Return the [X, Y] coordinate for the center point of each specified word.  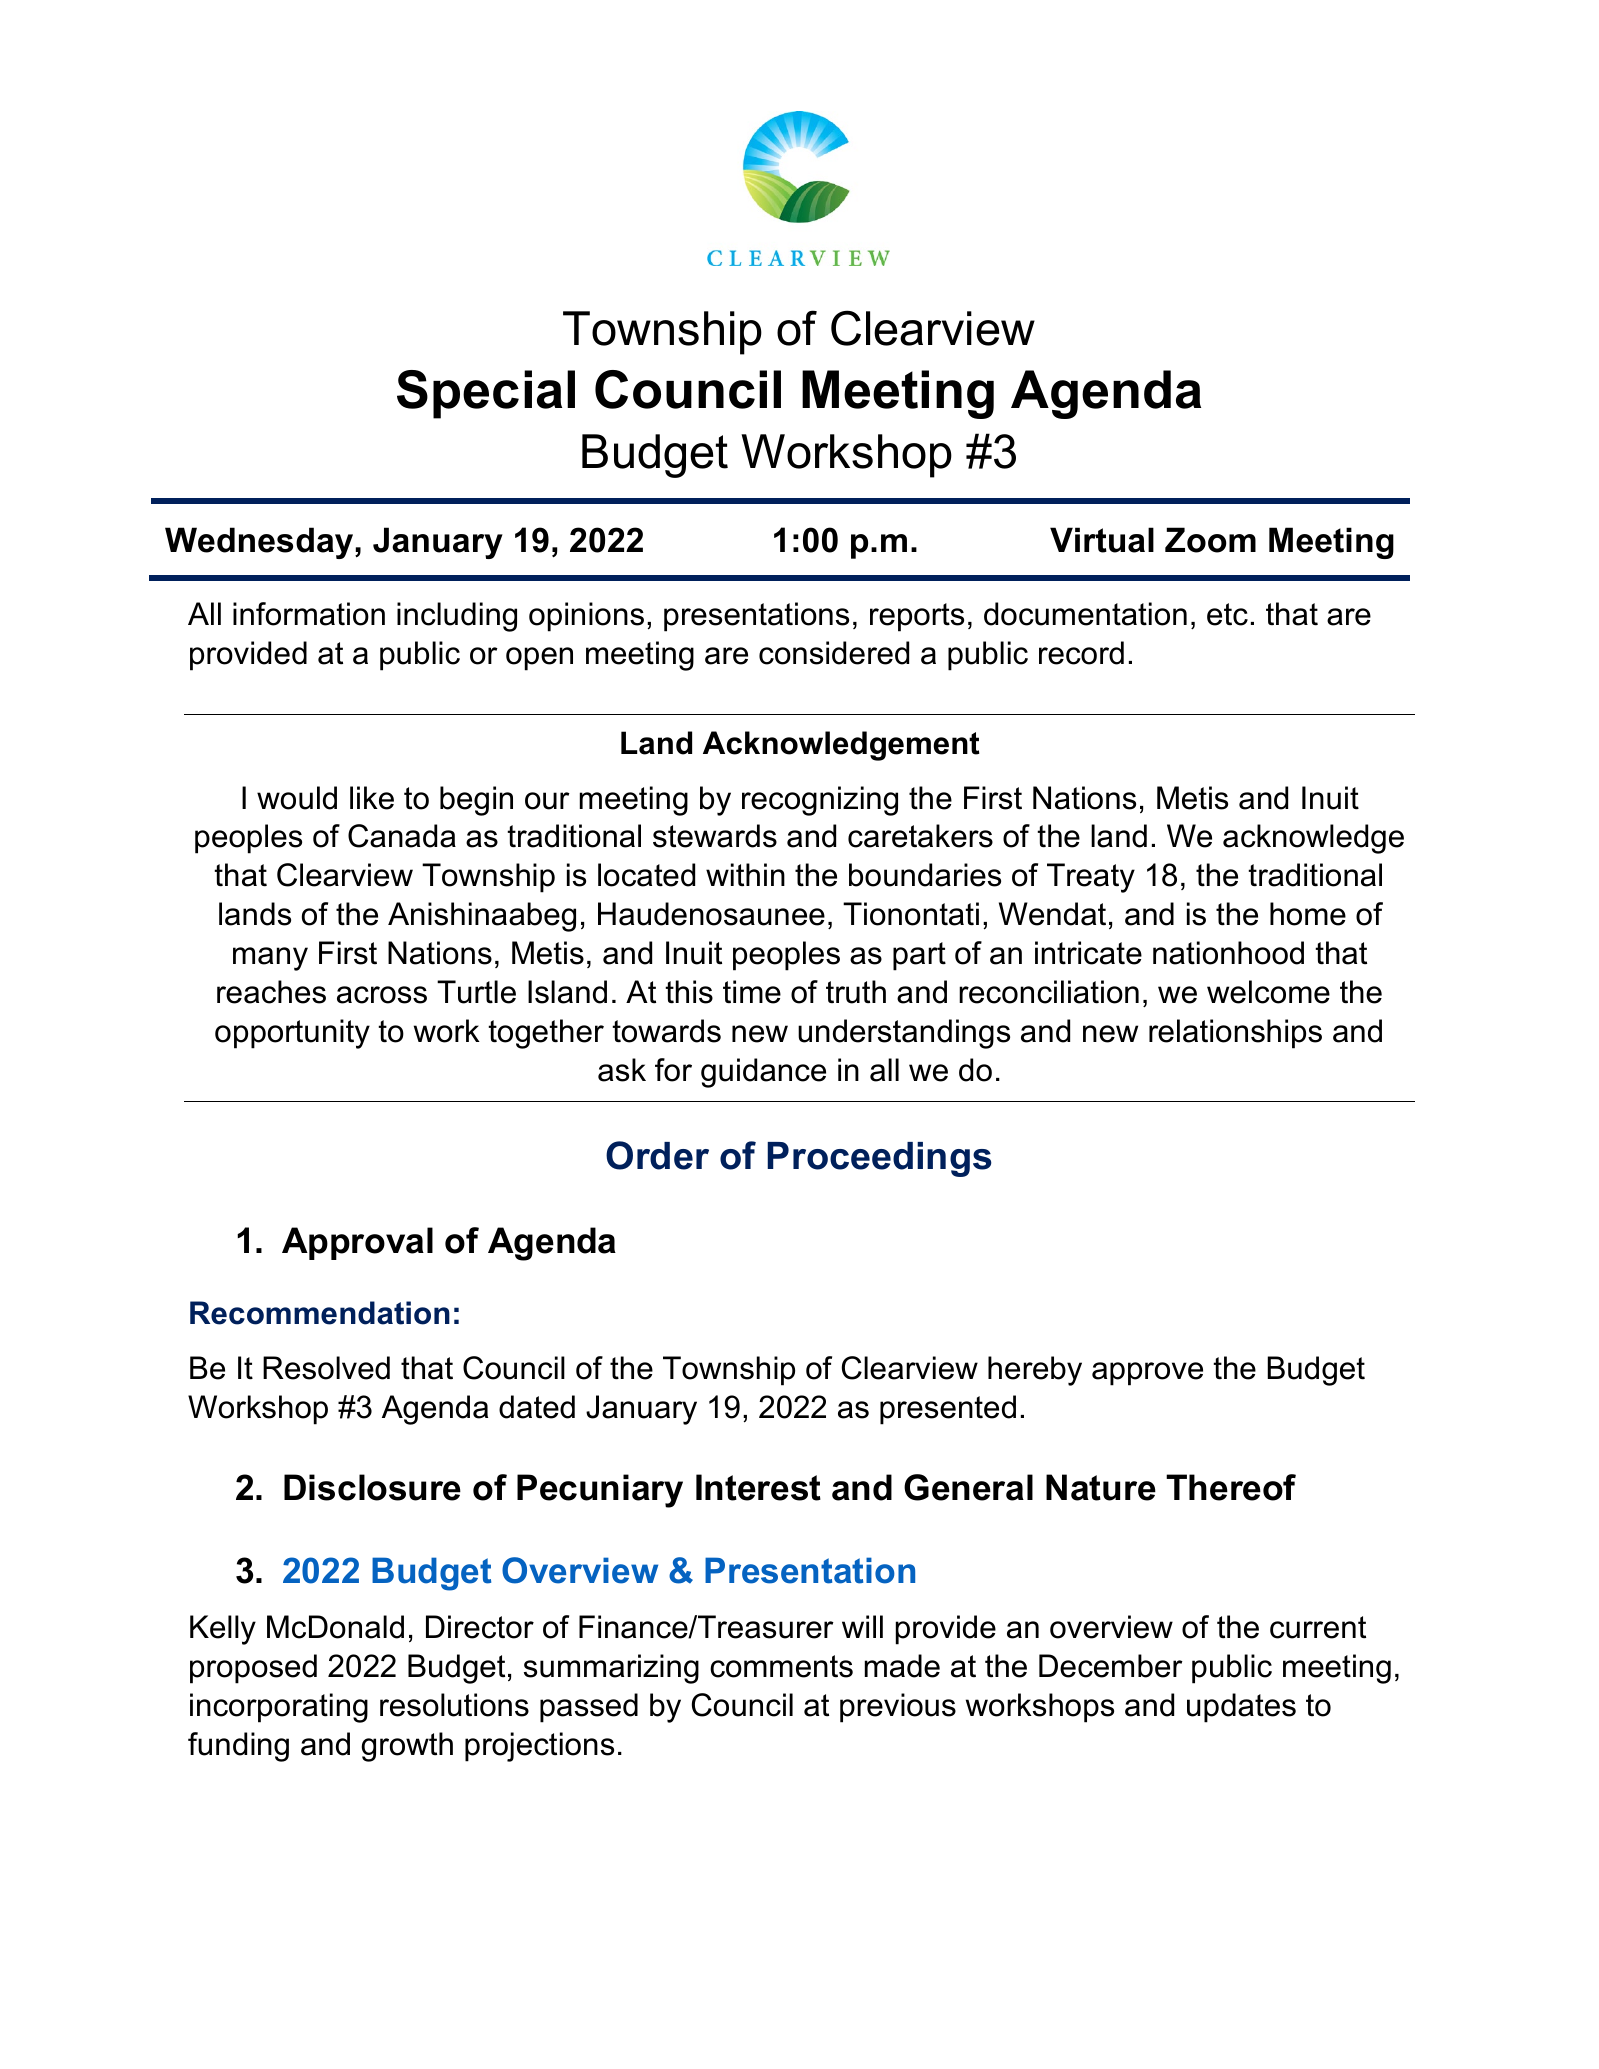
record [1081, 653]
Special [486, 394]
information [309, 614]
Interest [758, 1487]
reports [917, 617]
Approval [357, 1243]
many [270, 959]
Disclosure [372, 1487]
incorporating [279, 1708]
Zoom [1210, 540]
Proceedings [879, 1159]
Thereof [1231, 1487]
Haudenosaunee [711, 914]
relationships [1235, 1034]
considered [834, 653]
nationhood [1228, 953]
